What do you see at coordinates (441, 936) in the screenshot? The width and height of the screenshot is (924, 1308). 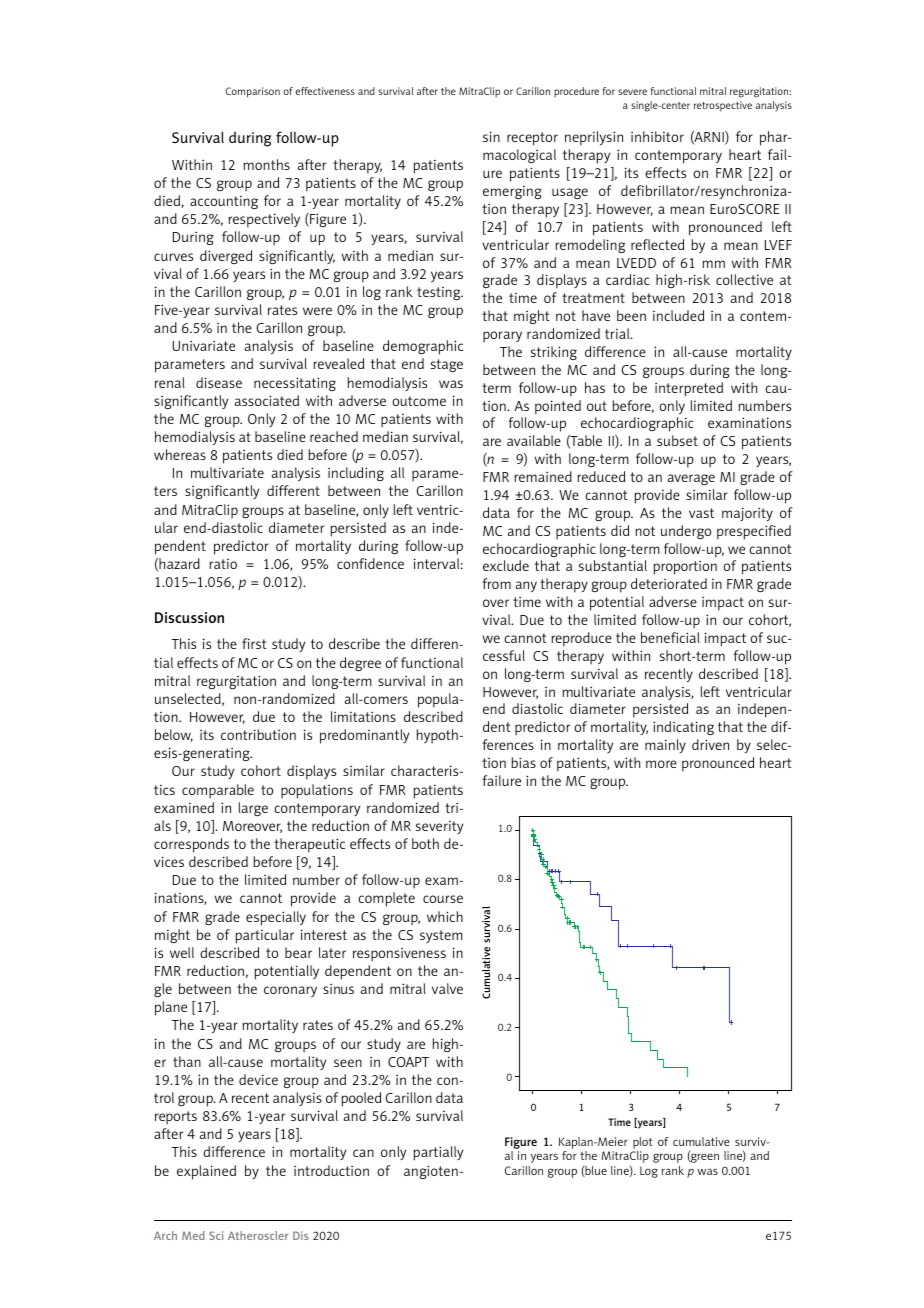 I see `system` at bounding box center [441, 936].
